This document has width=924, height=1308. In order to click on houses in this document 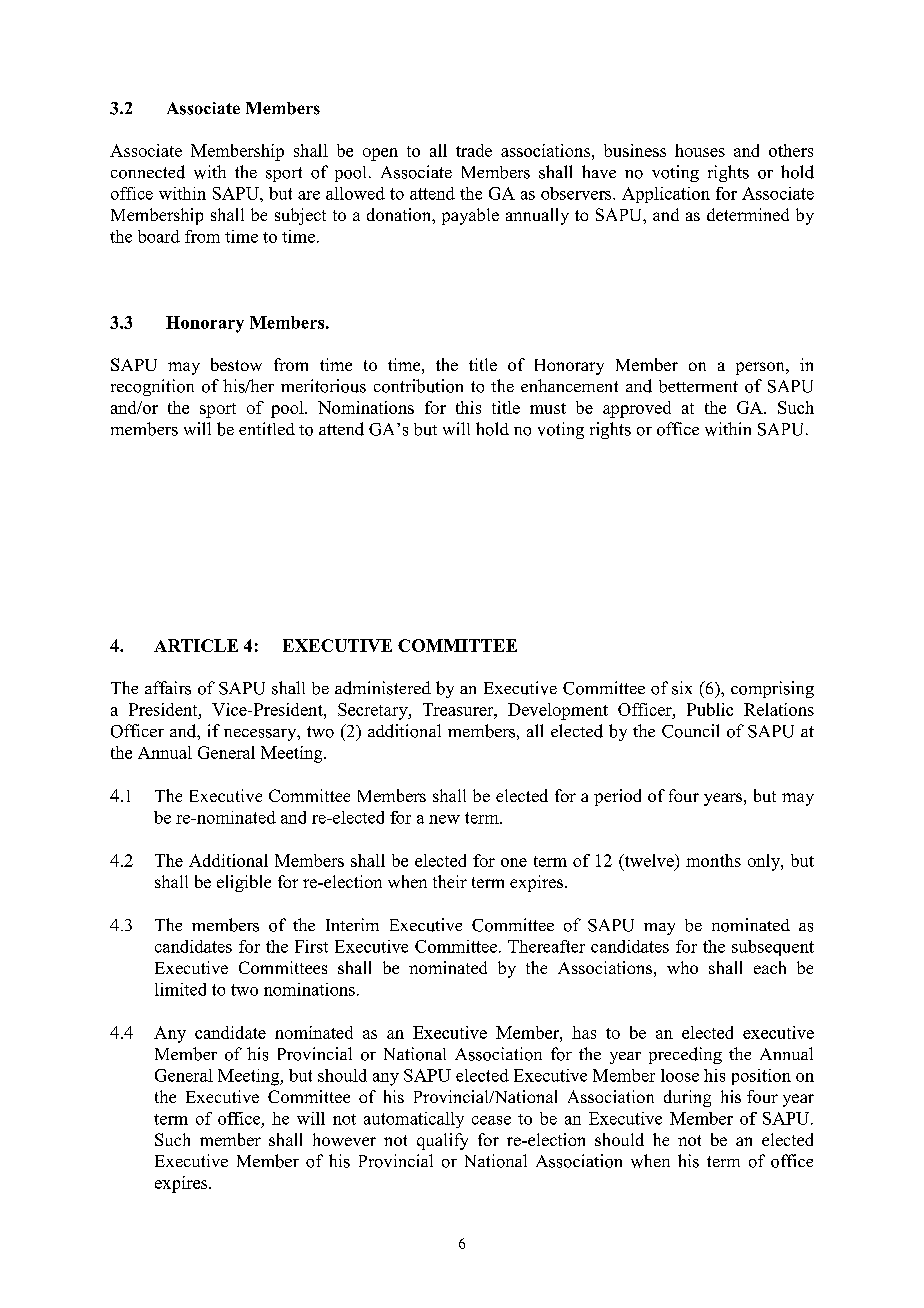, I will do `click(700, 150)`.
